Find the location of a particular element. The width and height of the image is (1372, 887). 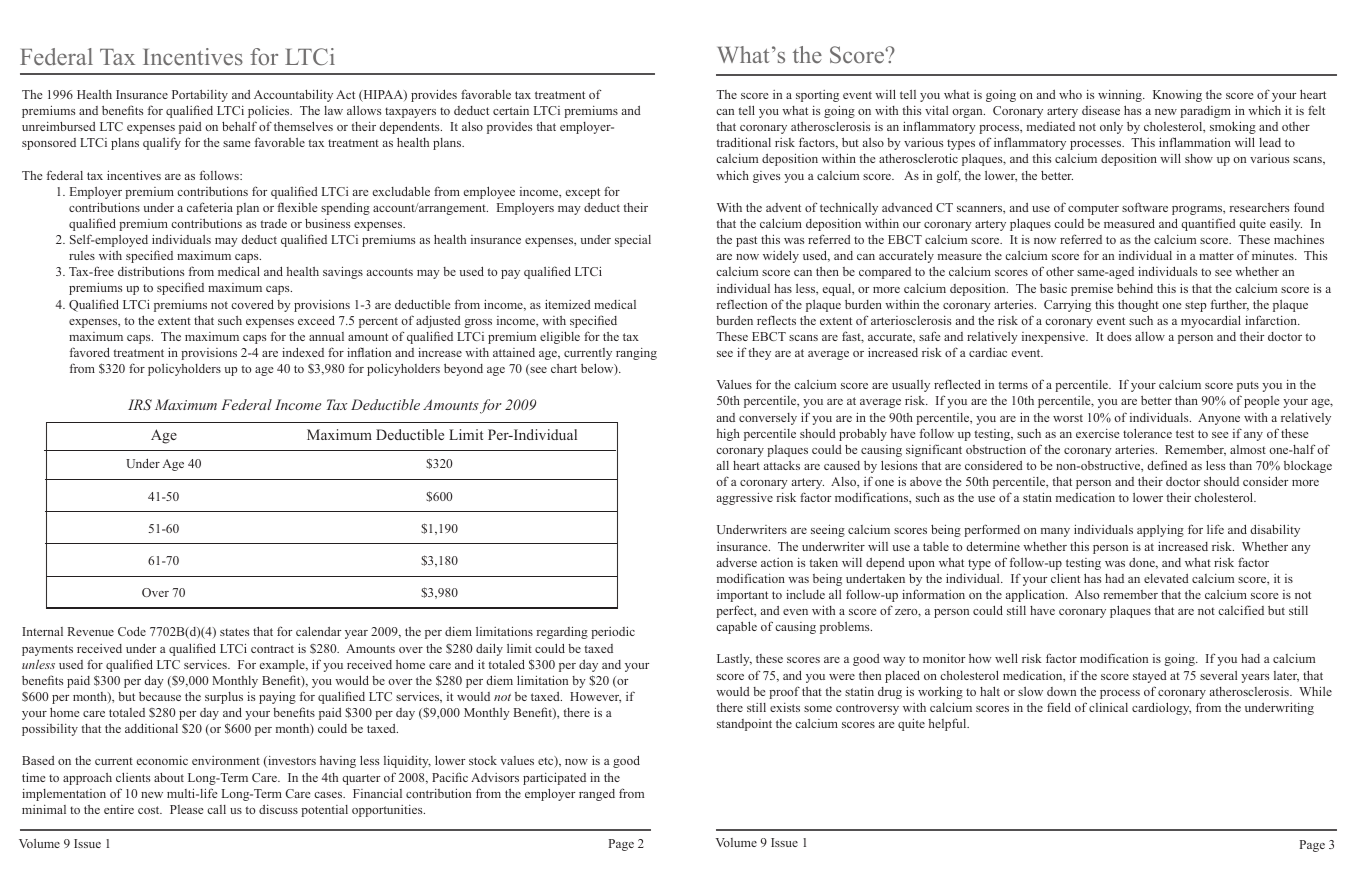

paradigm is located at coordinates (1205, 112).
